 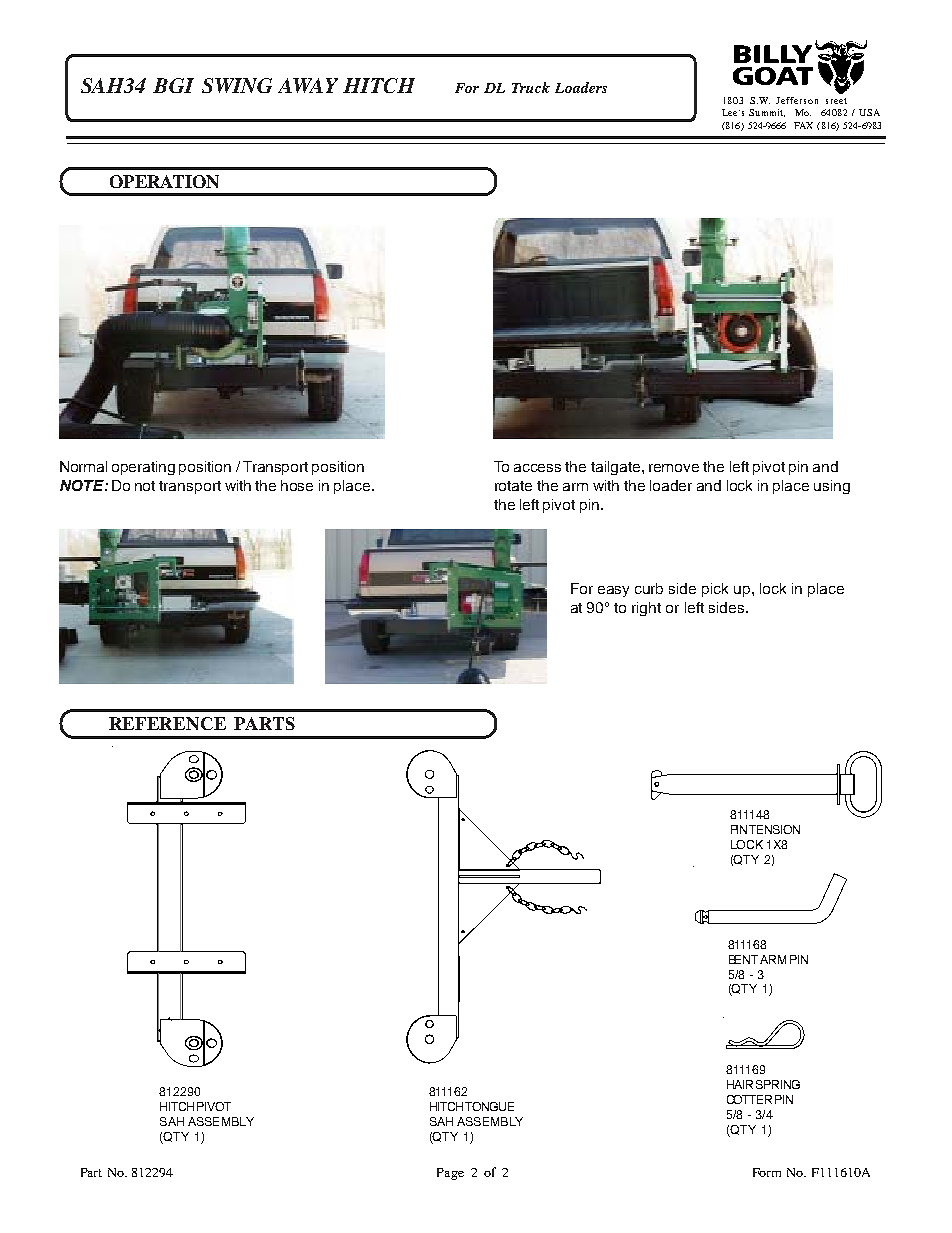 I want to click on operating, so click(x=143, y=468).
